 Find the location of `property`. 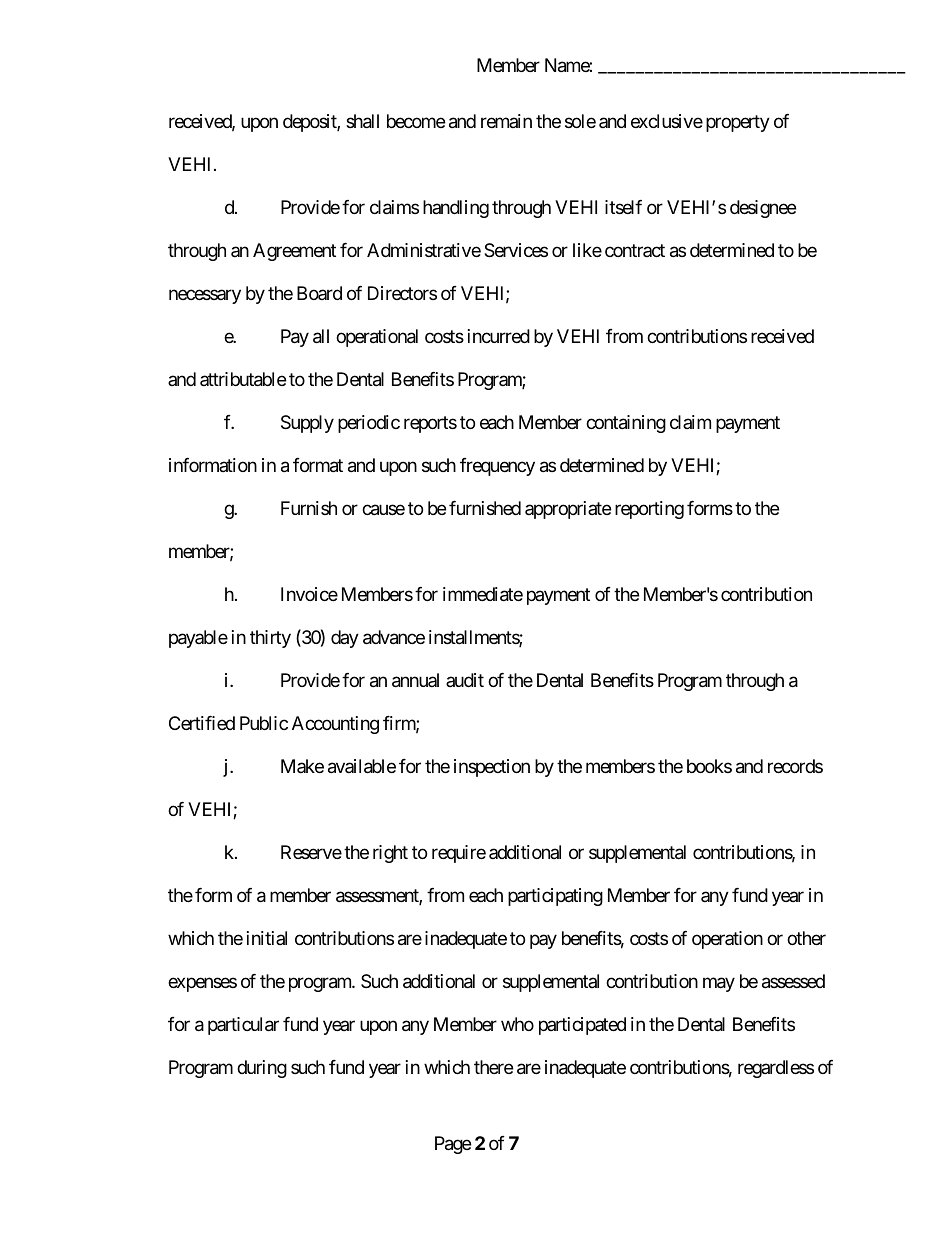

property is located at coordinates (738, 124).
